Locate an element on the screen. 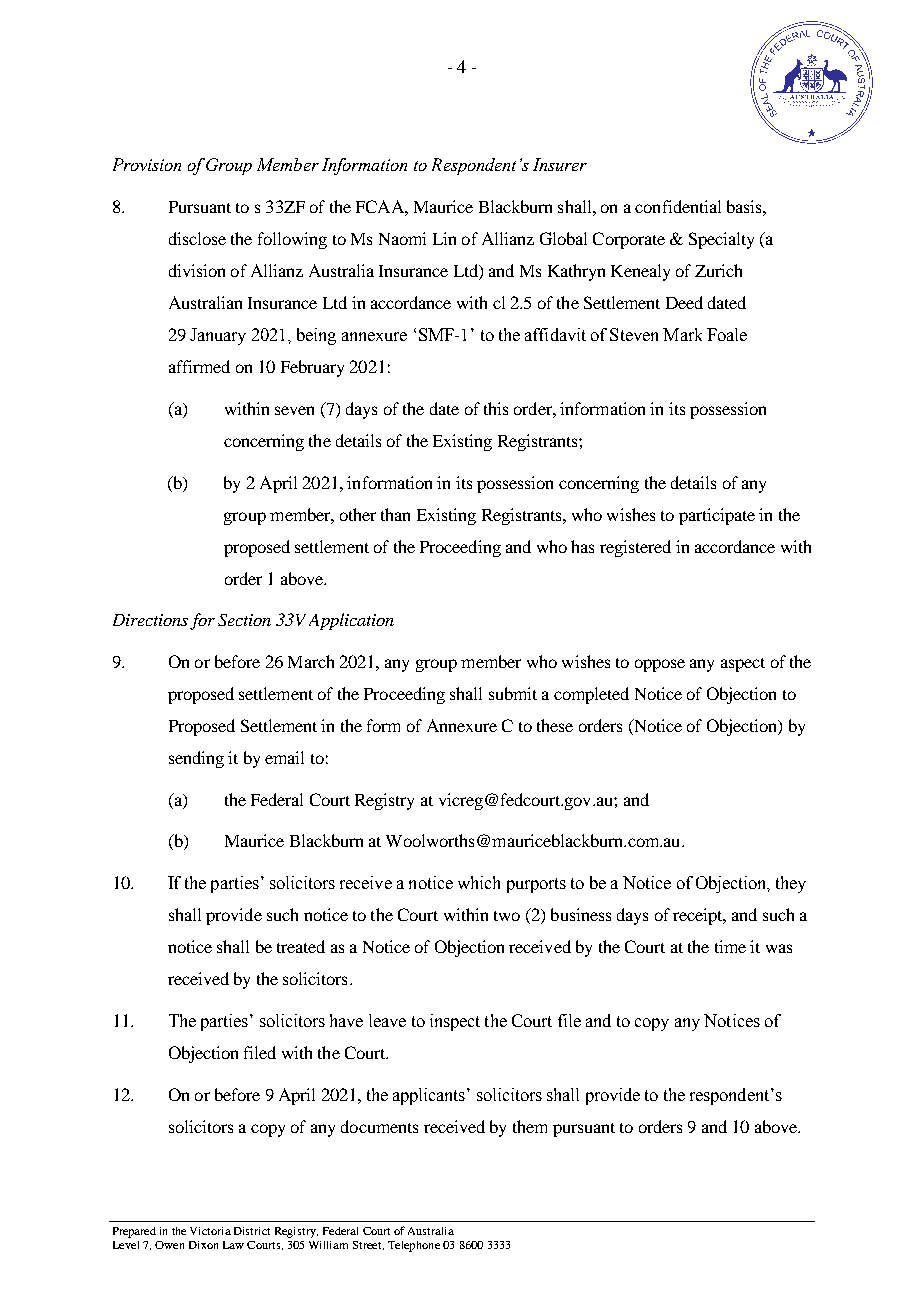  this is located at coordinates (496, 408).
